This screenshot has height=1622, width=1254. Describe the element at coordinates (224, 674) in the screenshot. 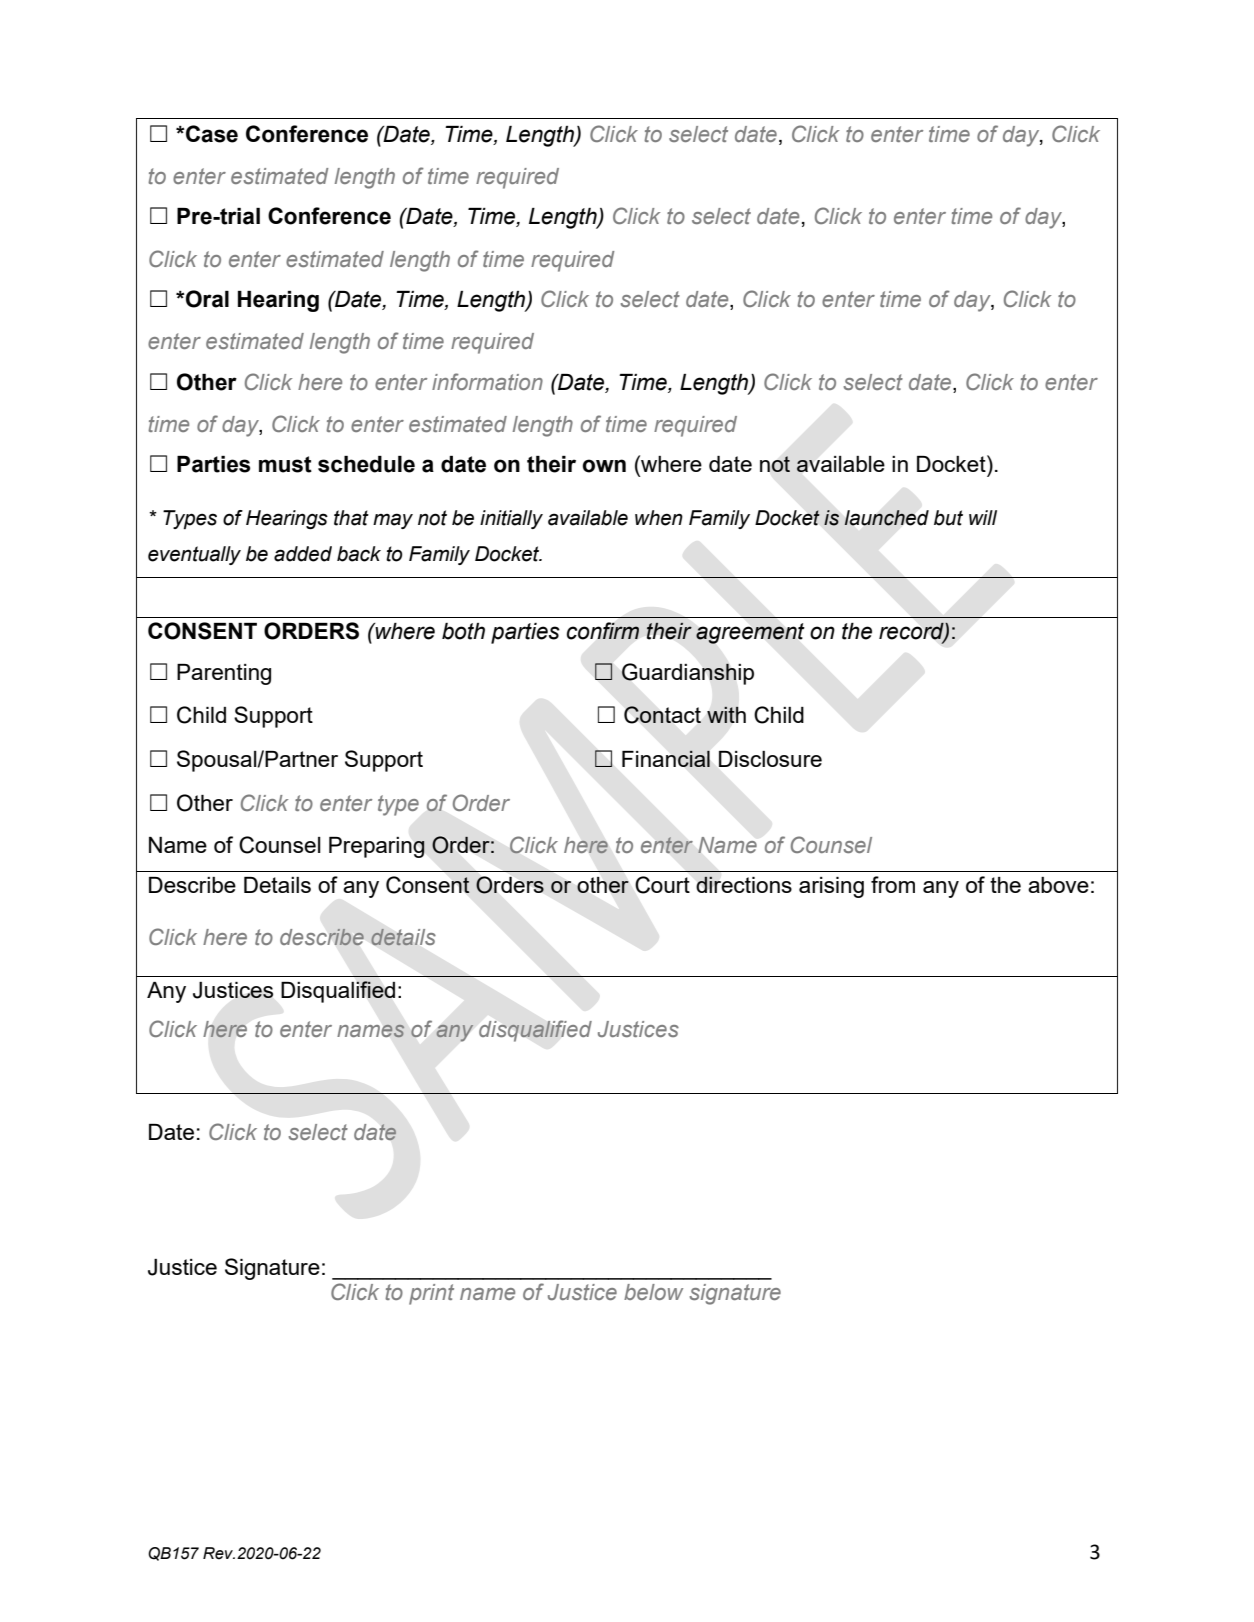

I see `Parenting` at that location.
